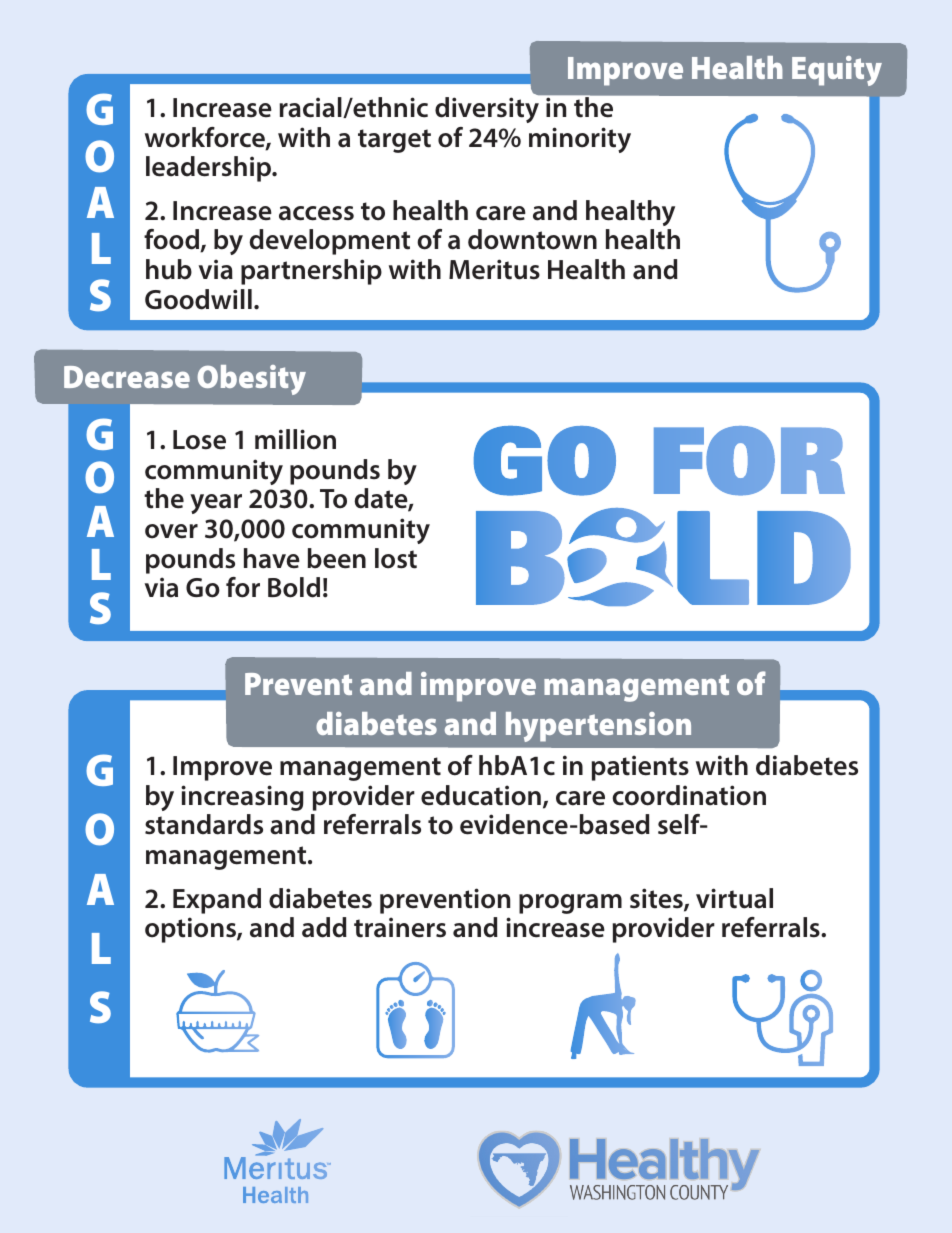  What do you see at coordinates (487, 110) in the screenshot?
I see `diversity` at bounding box center [487, 110].
